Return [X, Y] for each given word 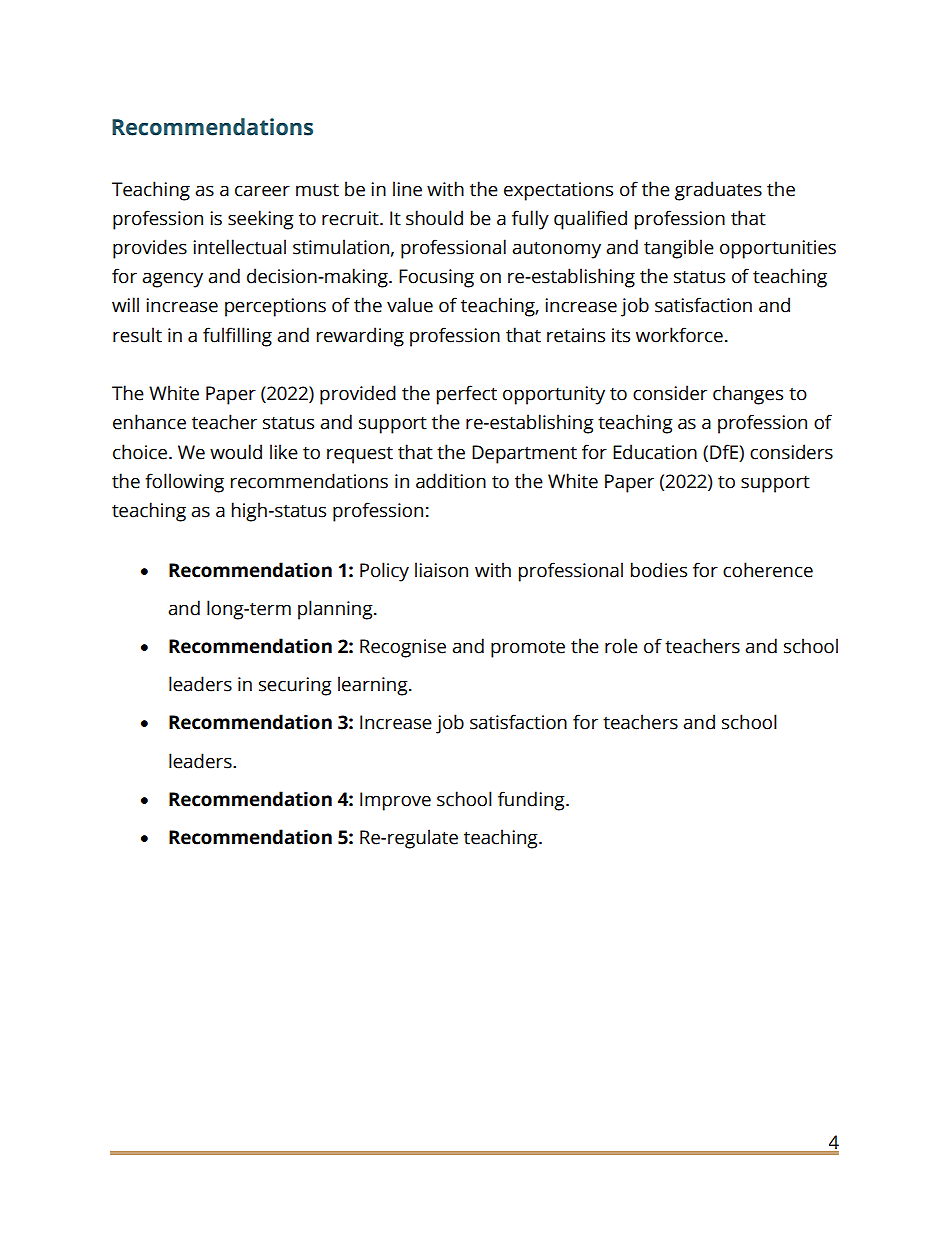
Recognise [403, 648]
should [434, 218]
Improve [395, 801]
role [621, 646]
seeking [261, 220]
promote [528, 649]
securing [295, 686]
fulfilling [237, 337]
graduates [718, 191]
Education [655, 452]
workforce [679, 335]
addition [451, 481]
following [184, 483]
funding [532, 801]
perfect [467, 395]
